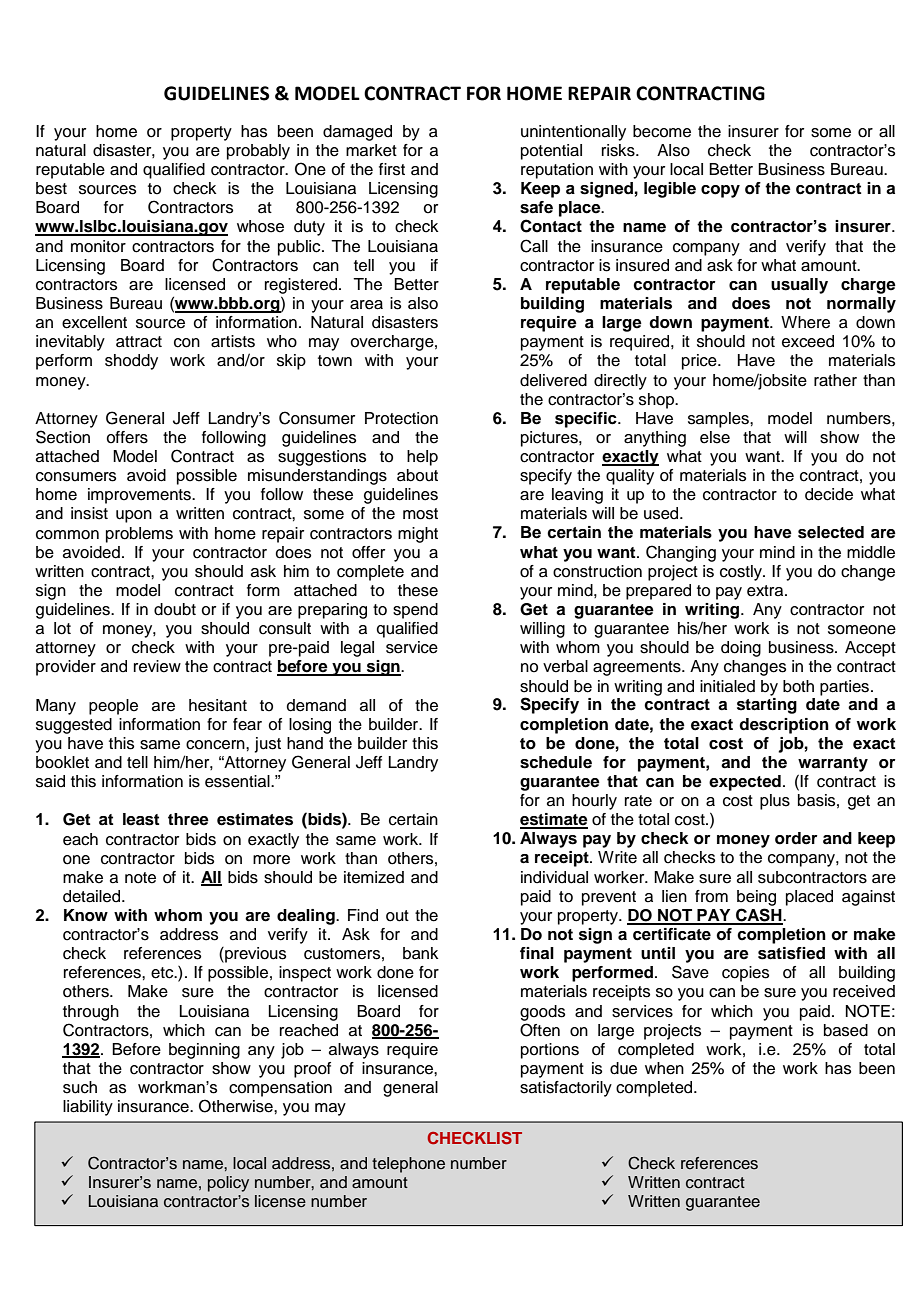 The image size is (924, 1308). I want to click on best, so click(51, 188).
